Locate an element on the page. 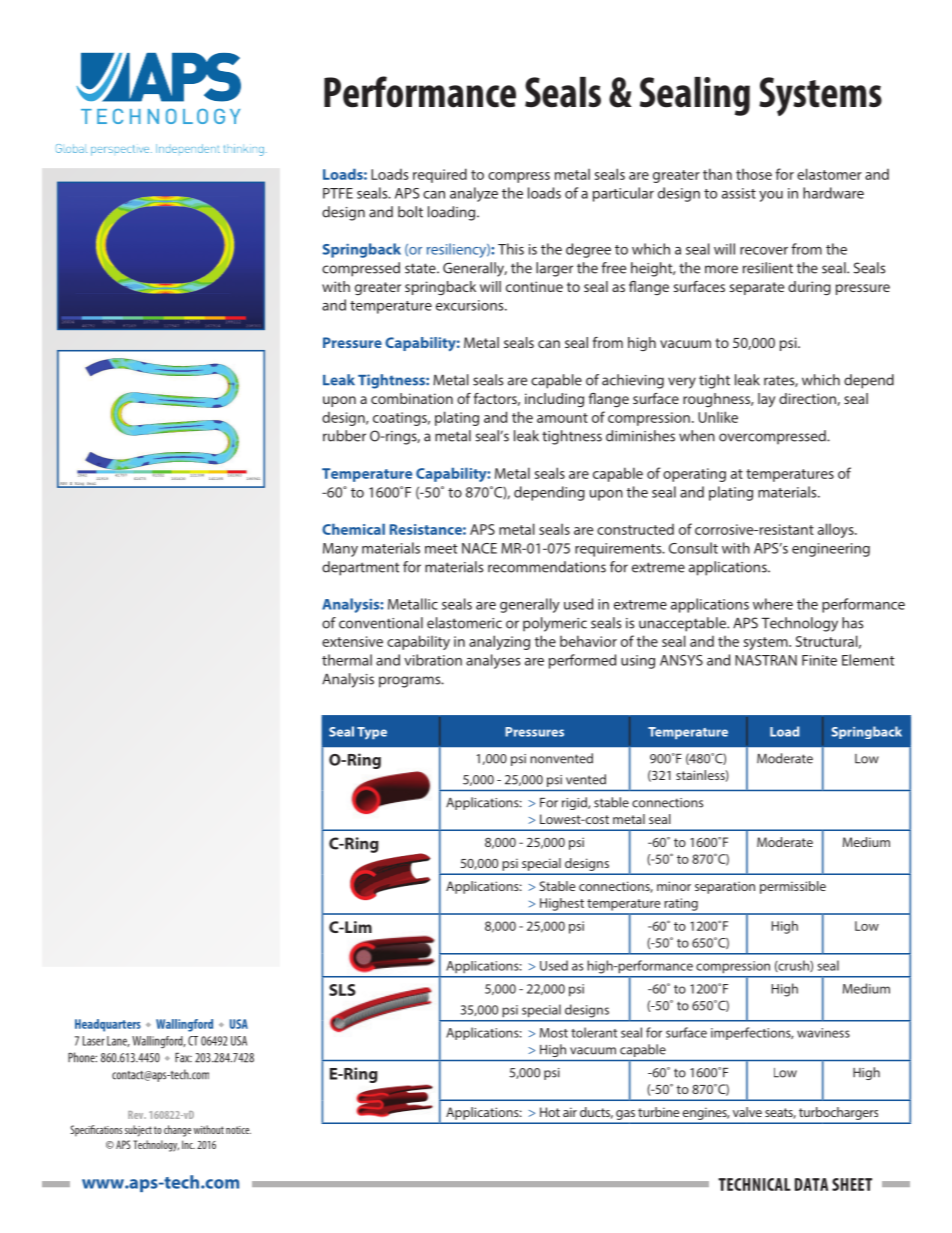 The height and width of the image is (1233, 952). alloys is located at coordinates (837, 530).
